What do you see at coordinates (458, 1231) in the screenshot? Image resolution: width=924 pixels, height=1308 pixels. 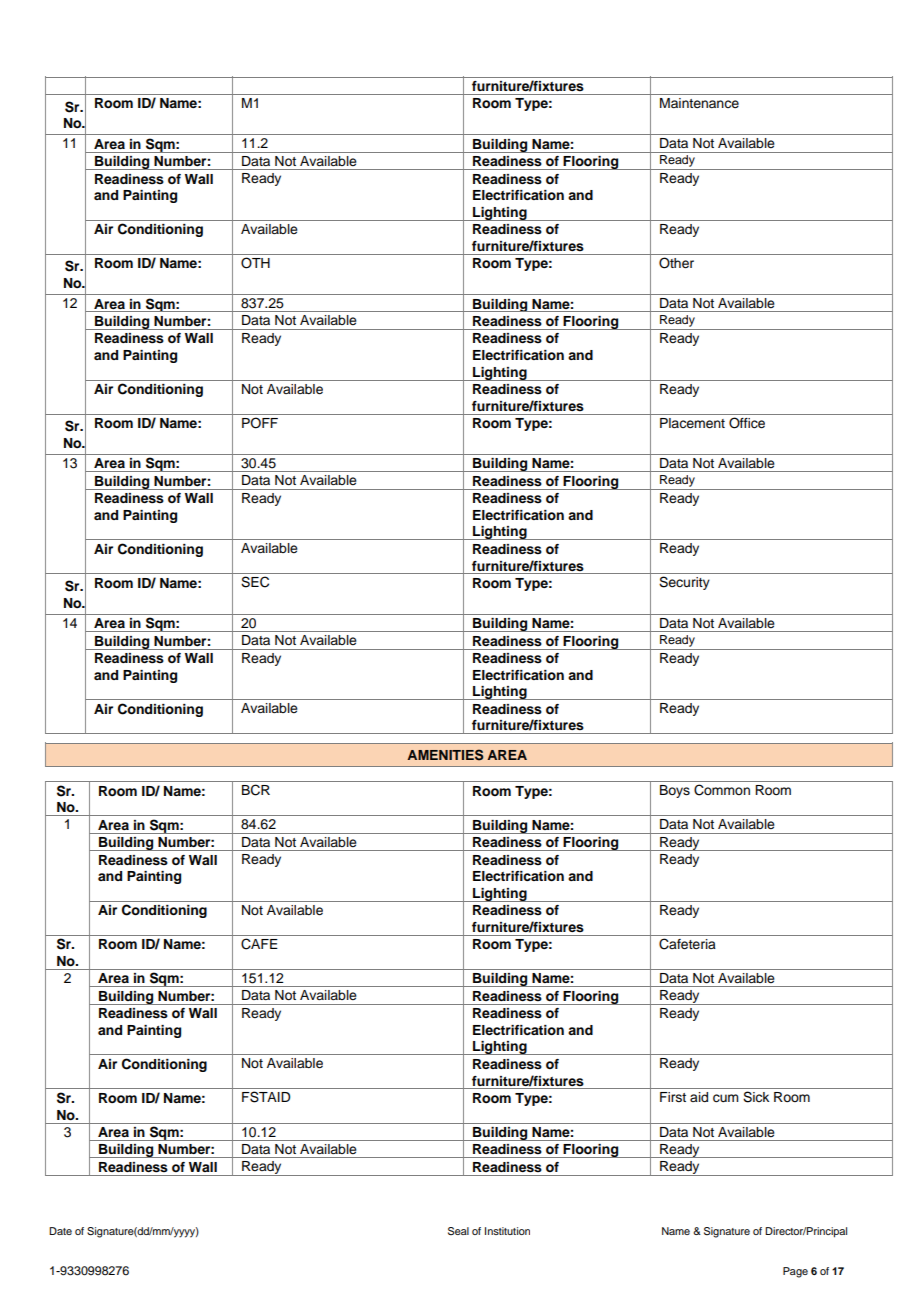 I see `Seal` at bounding box center [458, 1231].
